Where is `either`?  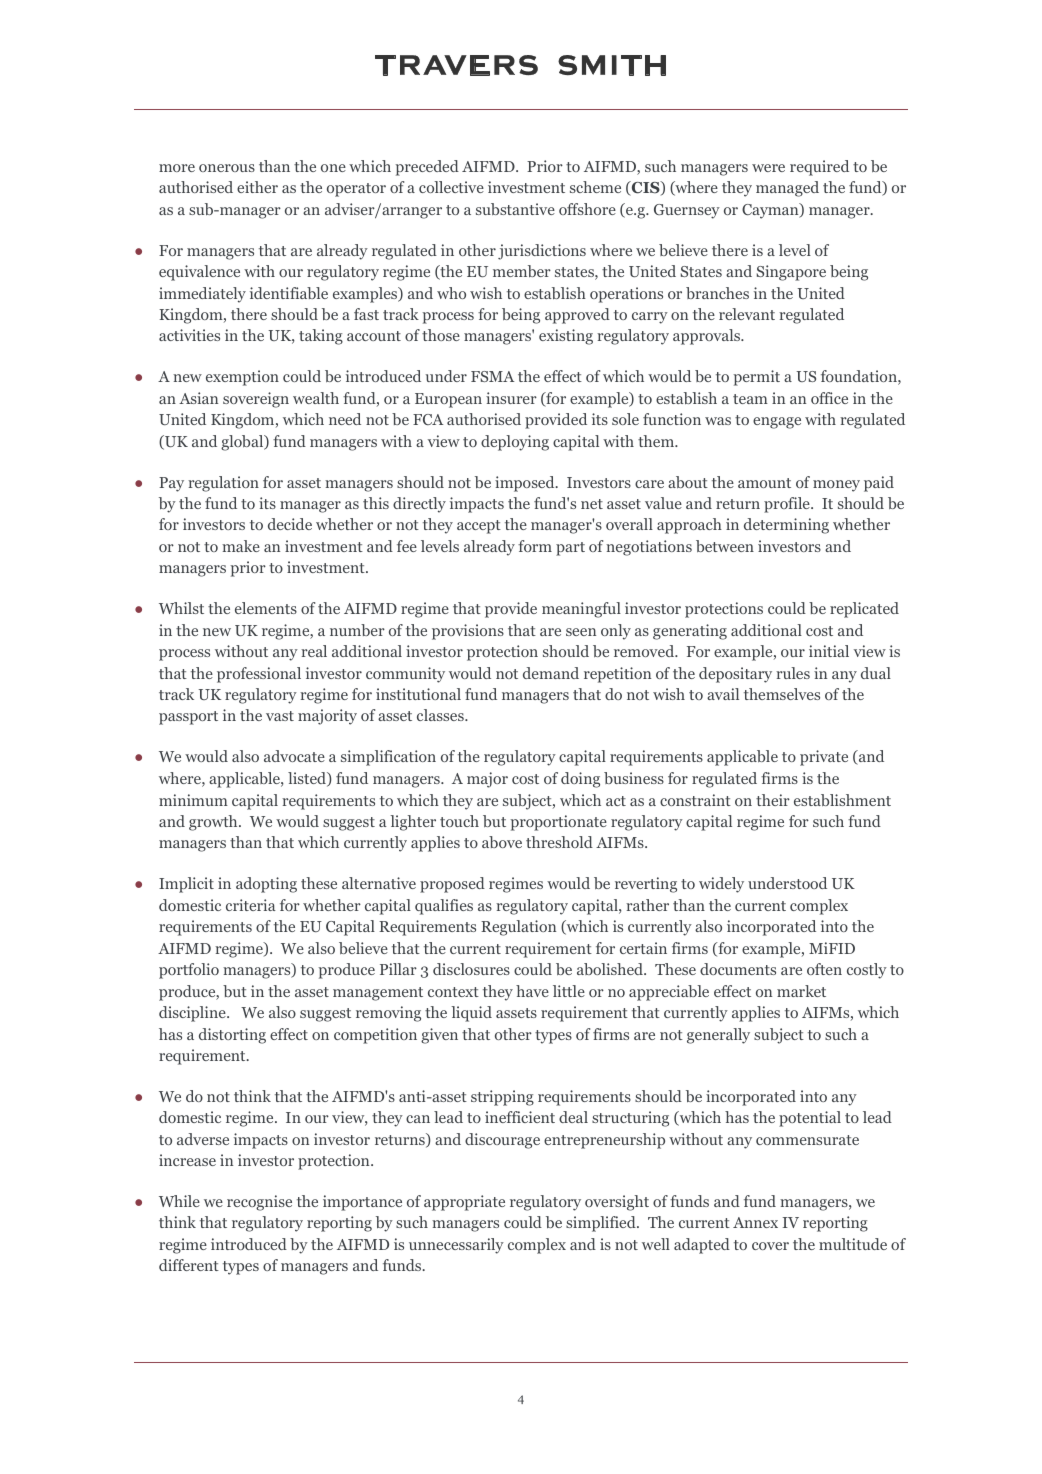
either is located at coordinates (257, 187).
